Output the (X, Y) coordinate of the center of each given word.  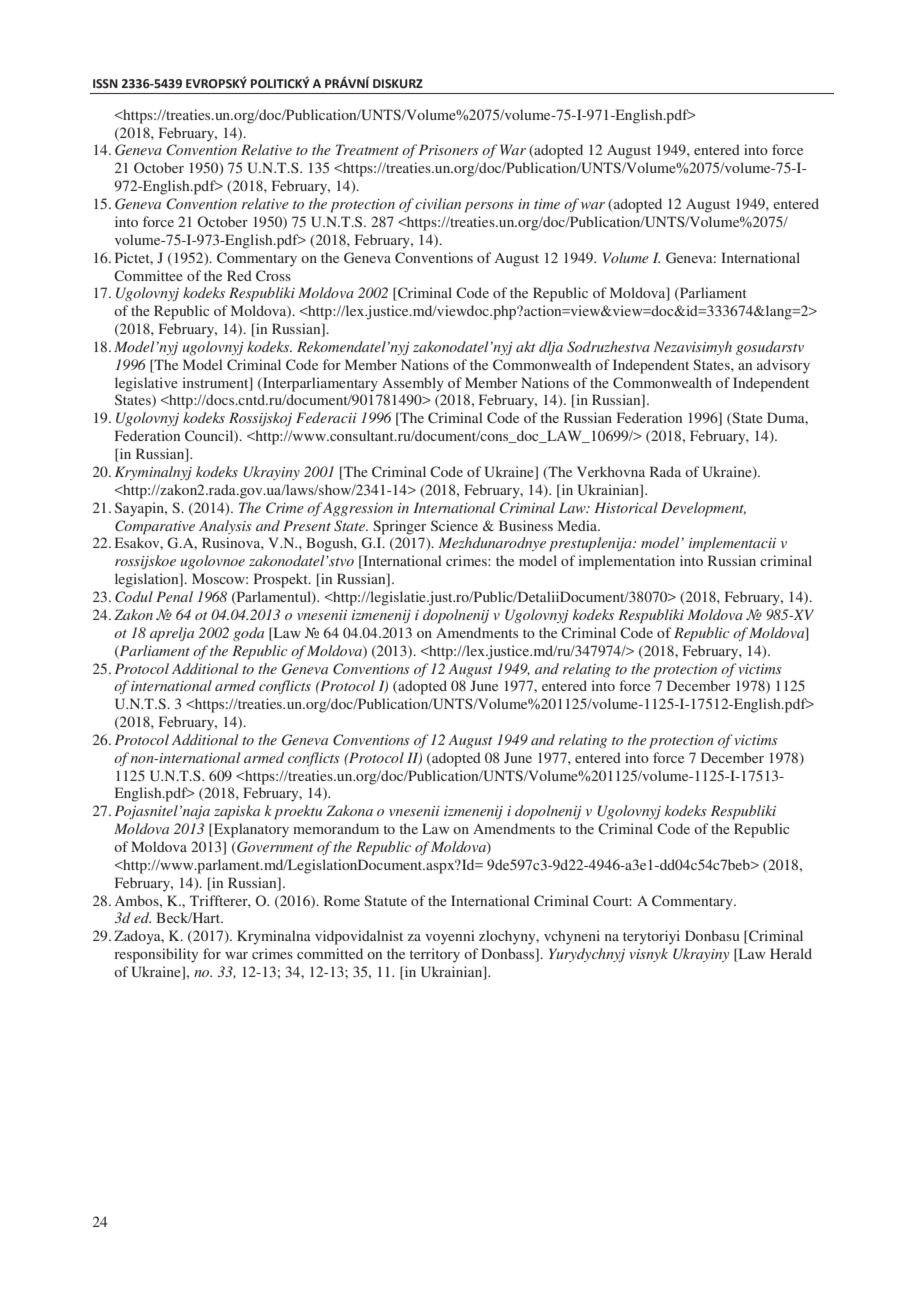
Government (274, 848)
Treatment (367, 149)
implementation (626, 562)
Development (703, 509)
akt (526, 346)
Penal (174, 596)
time (547, 204)
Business (526, 525)
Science (454, 525)
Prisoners (449, 149)
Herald (791, 953)
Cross (273, 275)
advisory (783, 366)
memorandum (336, 828)
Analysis (225, 527)
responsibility (156, 955)
